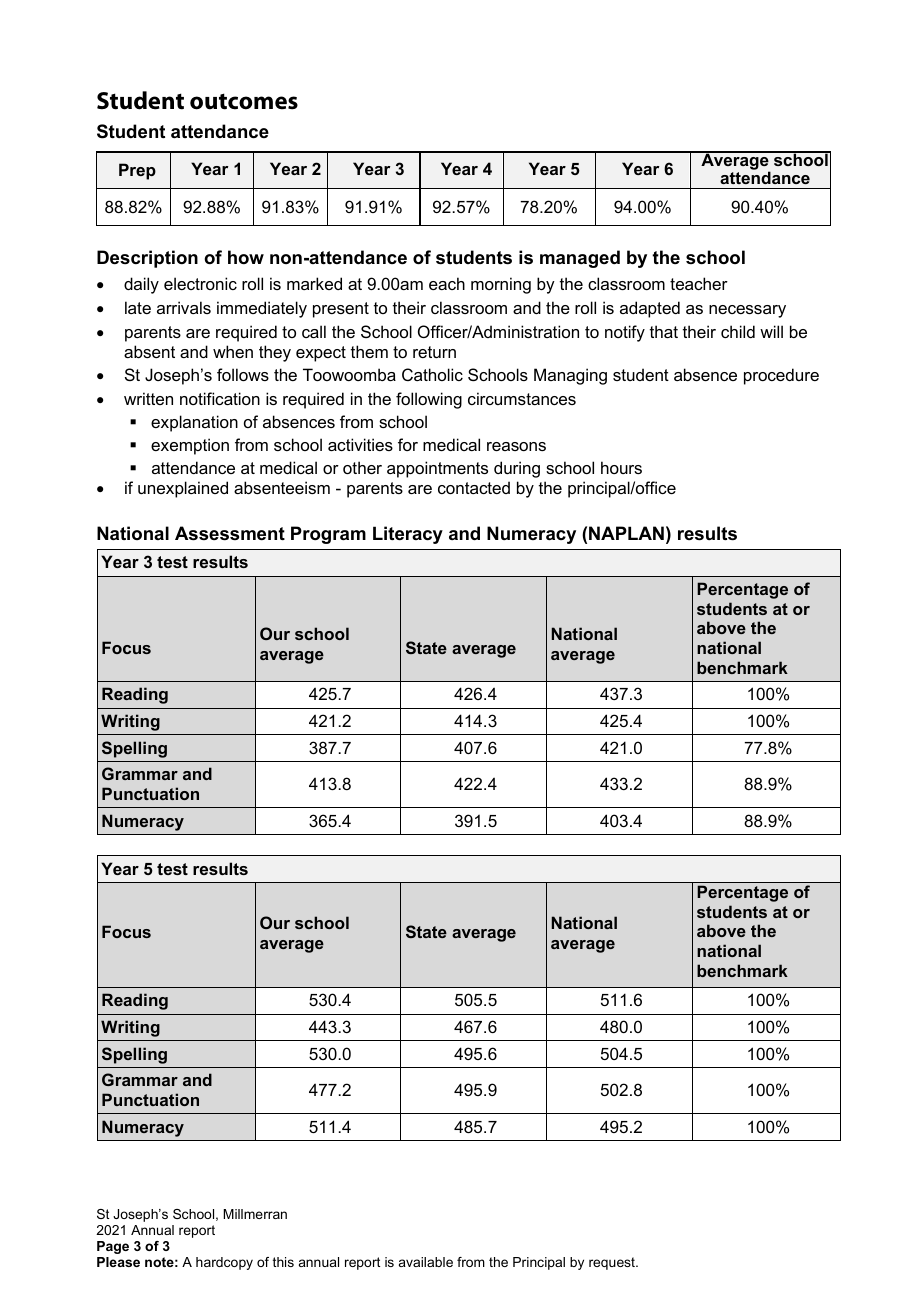 The image size is (924, 1308). I want to click on outcomes, so click(244, 101).
